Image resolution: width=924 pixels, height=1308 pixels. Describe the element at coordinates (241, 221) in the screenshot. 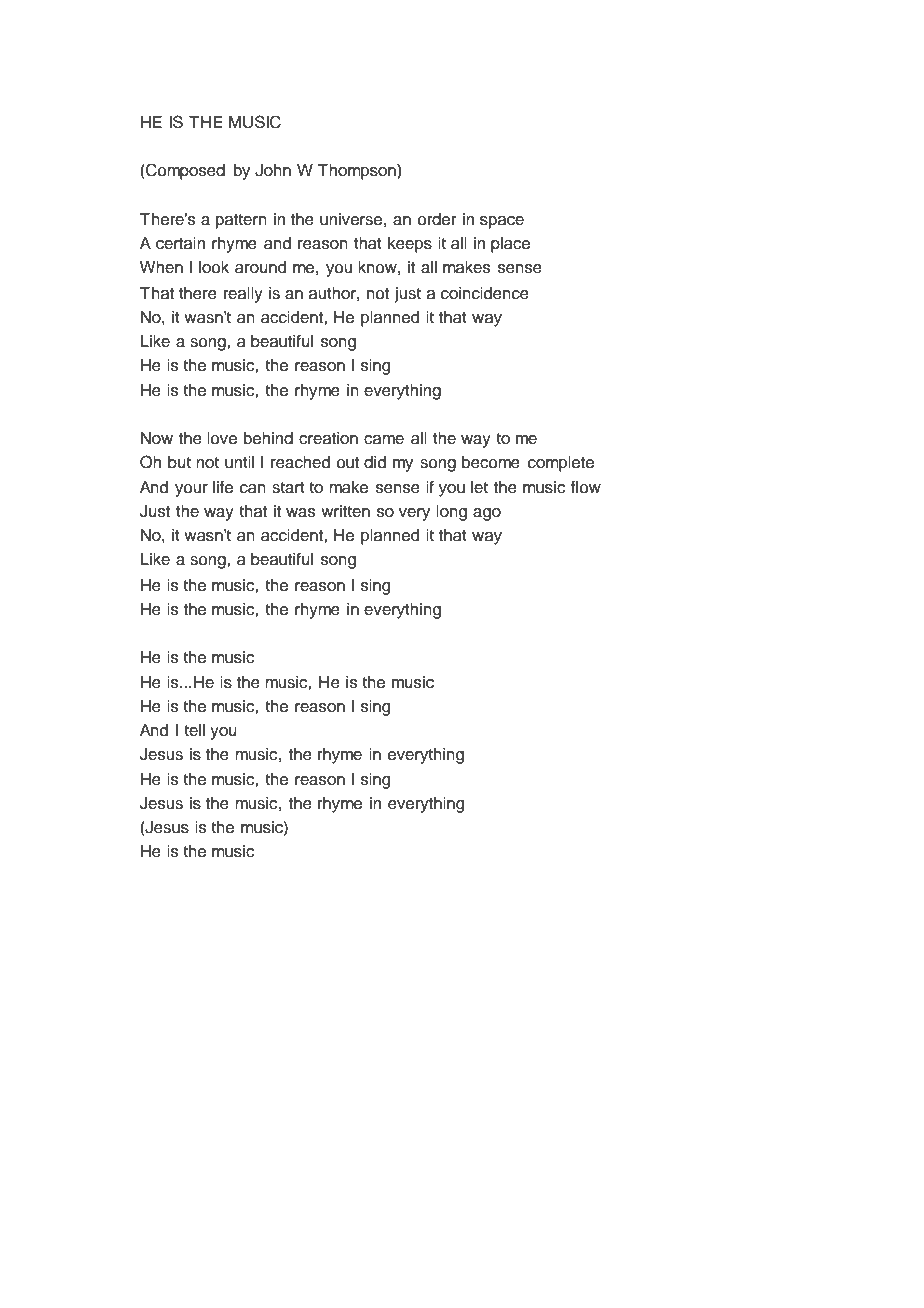

I see `pattern` at that location.
